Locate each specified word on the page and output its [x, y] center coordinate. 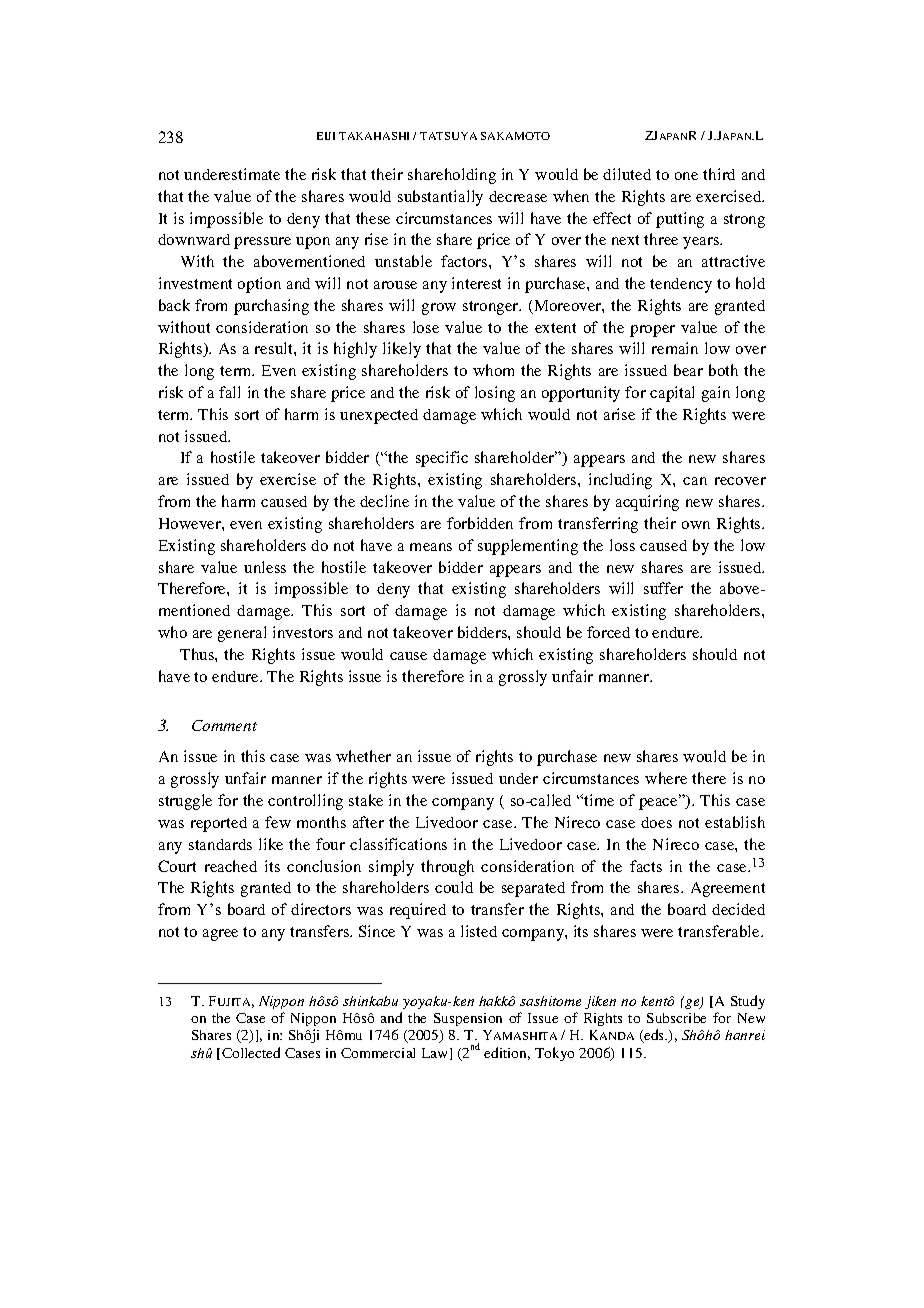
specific [442, 459]
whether [363, 756]
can [695, 481]
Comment [224, 725]
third [719, 174]
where [666, 778]
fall [229, 392]
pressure [262, 243]
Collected [251, 1052]
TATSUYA [448, 136]
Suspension [468, 1019]
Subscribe [676, 1018]
